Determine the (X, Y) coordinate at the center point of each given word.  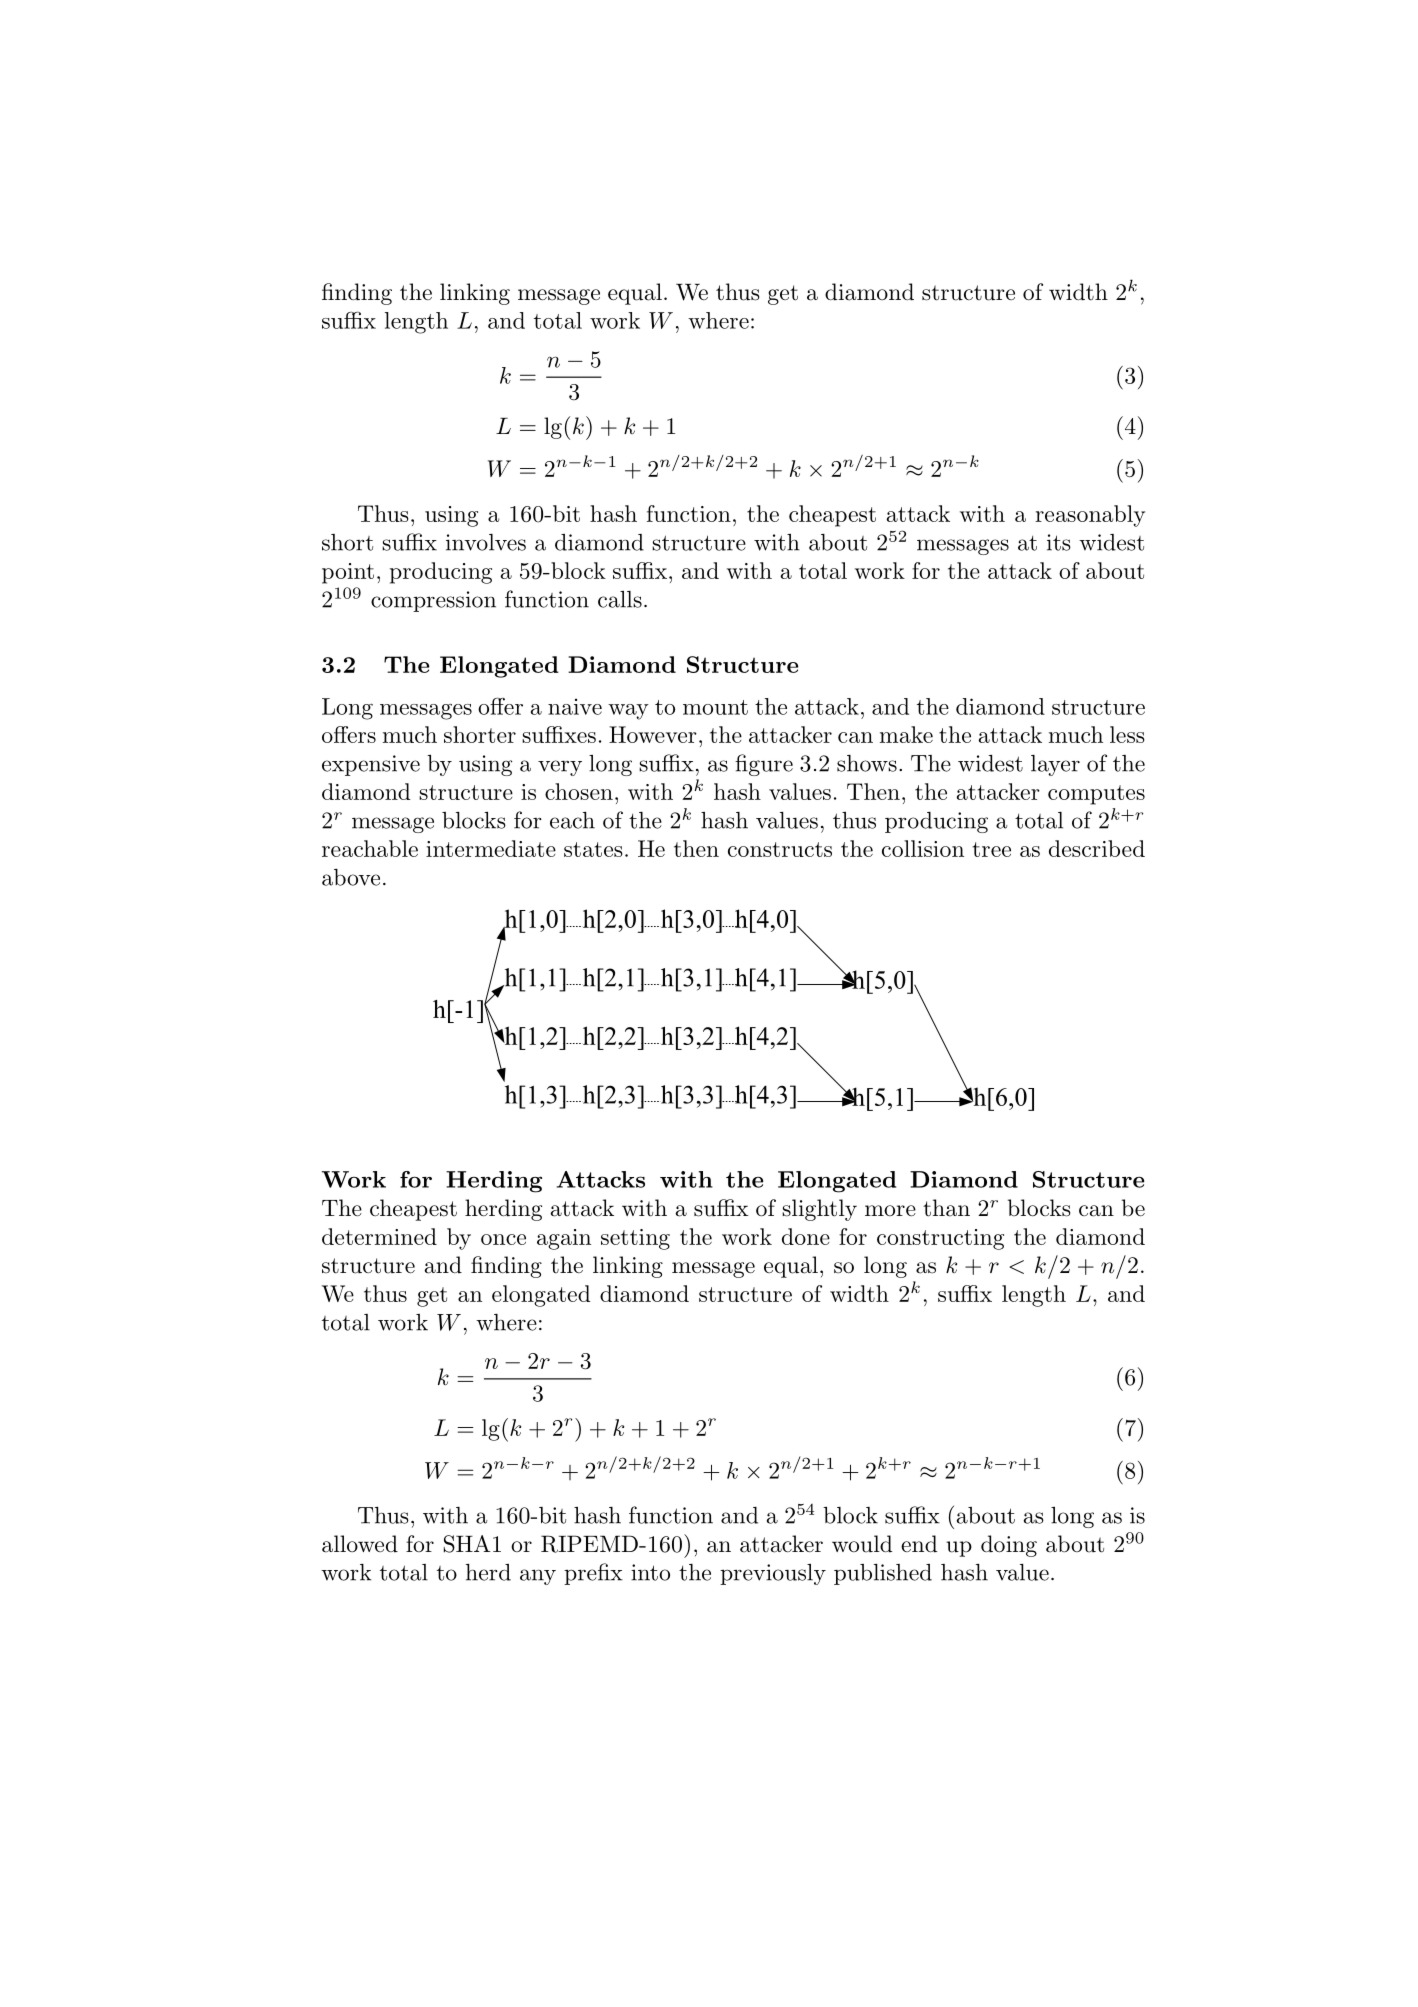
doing (1009, 1546)
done (806, 1236)
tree (991, 849)
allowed (360, 1544)
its (1059, 542)
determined (379, 1236)
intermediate (491, 848)
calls (620, 599)
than (946, 1208)
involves (486, 542)
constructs (780, 849)
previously (773, 1574)
